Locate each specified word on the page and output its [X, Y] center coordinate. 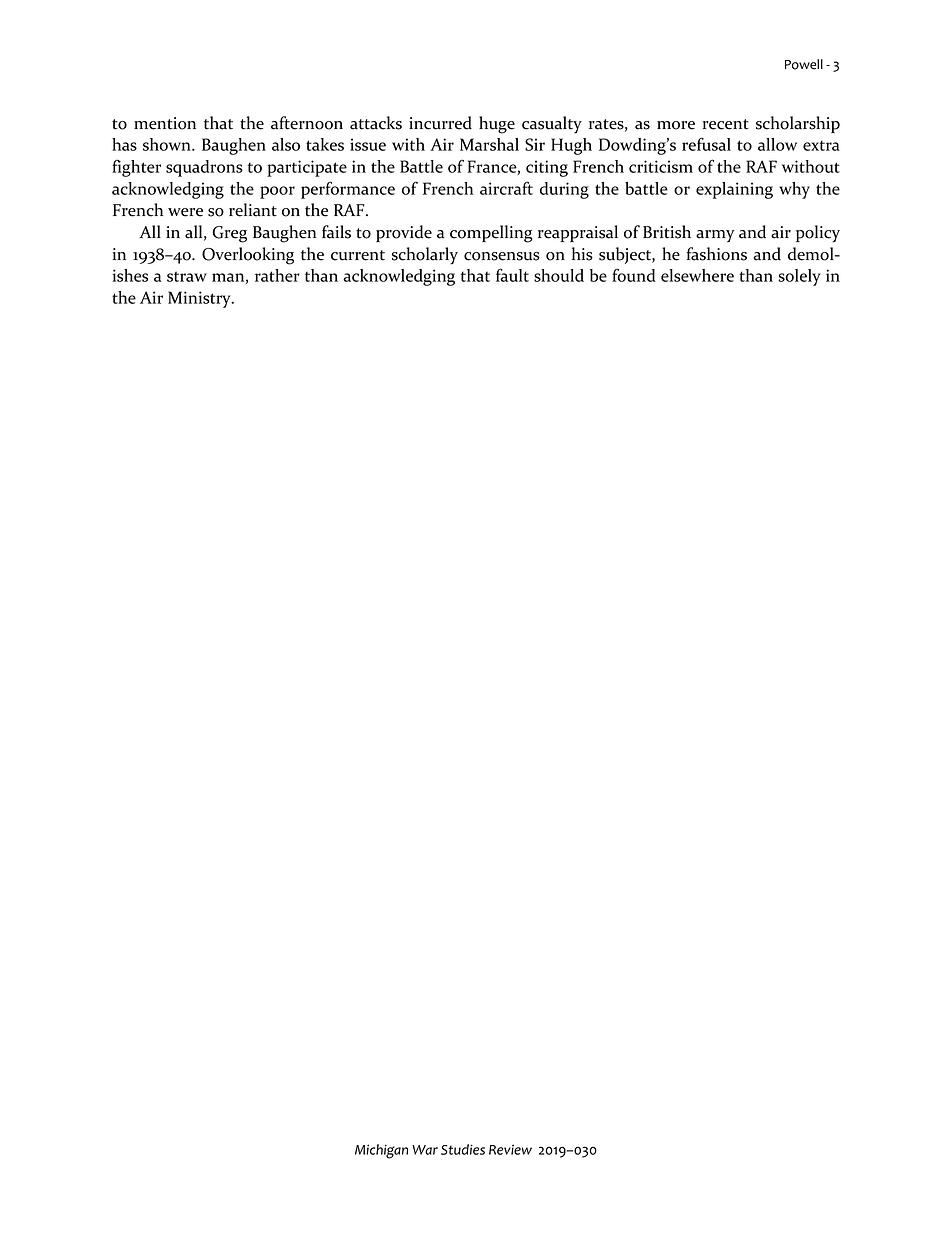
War [425, 1150]
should [559, 275]
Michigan [381, 1151]
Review [510, 1149]
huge [497, 125]
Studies [463, 1149]
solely [799, 277]
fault [512, 275]
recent [726, 124]
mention [165, 123]
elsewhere [697, 275]
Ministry [200, 299]
